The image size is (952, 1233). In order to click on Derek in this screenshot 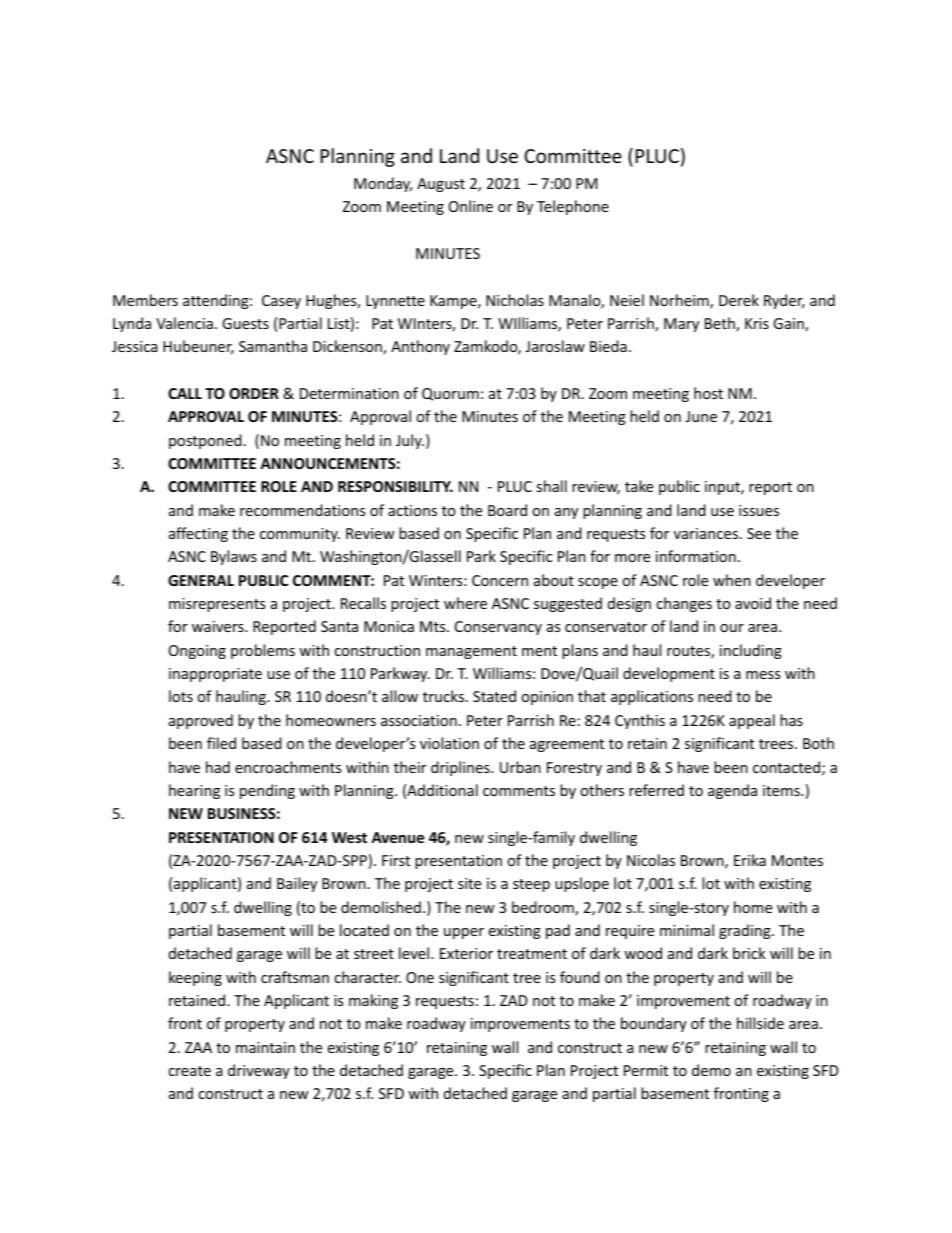, I will do `click(739, 300)`.
